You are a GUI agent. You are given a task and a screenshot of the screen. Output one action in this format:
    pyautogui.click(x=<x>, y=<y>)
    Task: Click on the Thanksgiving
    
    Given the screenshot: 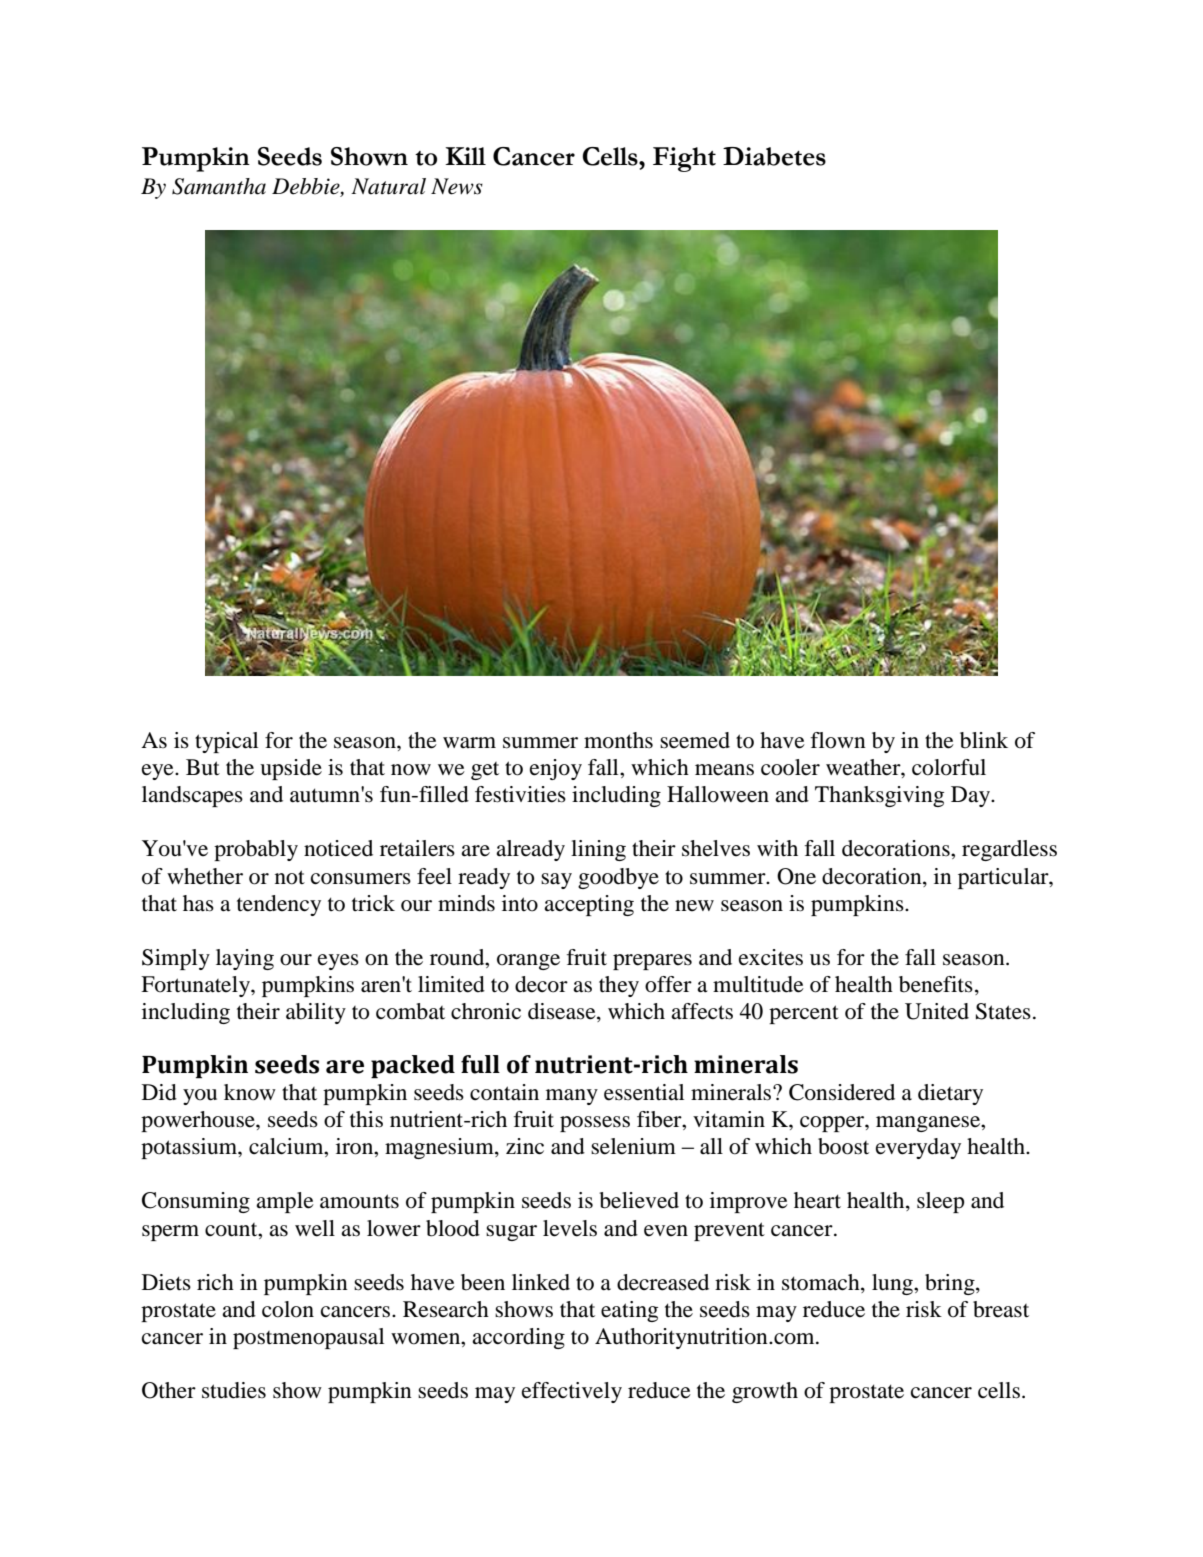 What is the action you would take?
    pyautogui.click(x=879, y=796)
